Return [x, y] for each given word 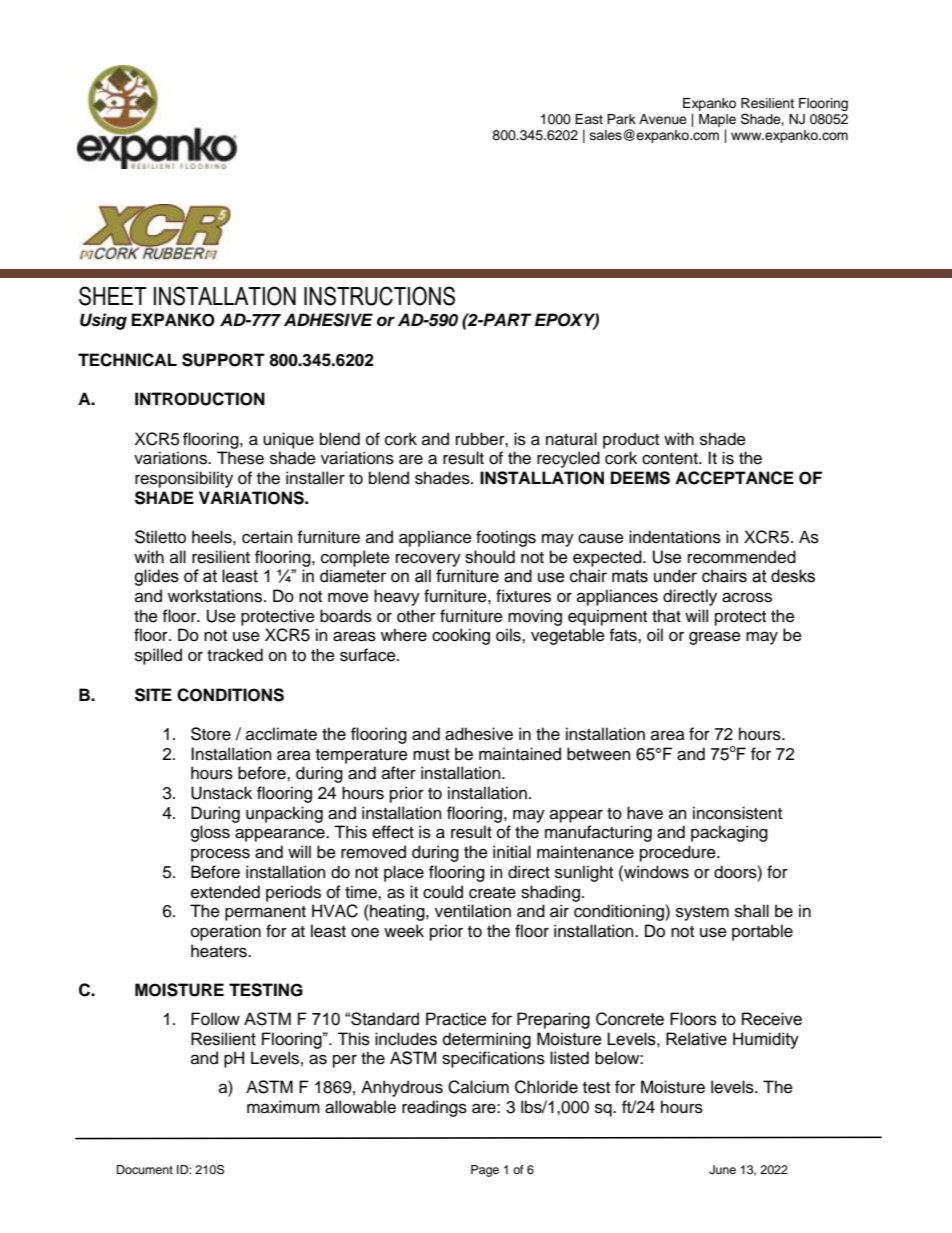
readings [434, 1108]
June [722, 1170]
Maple [717, 122]
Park [621, 119]
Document [145, 1169]
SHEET [113, 296]
